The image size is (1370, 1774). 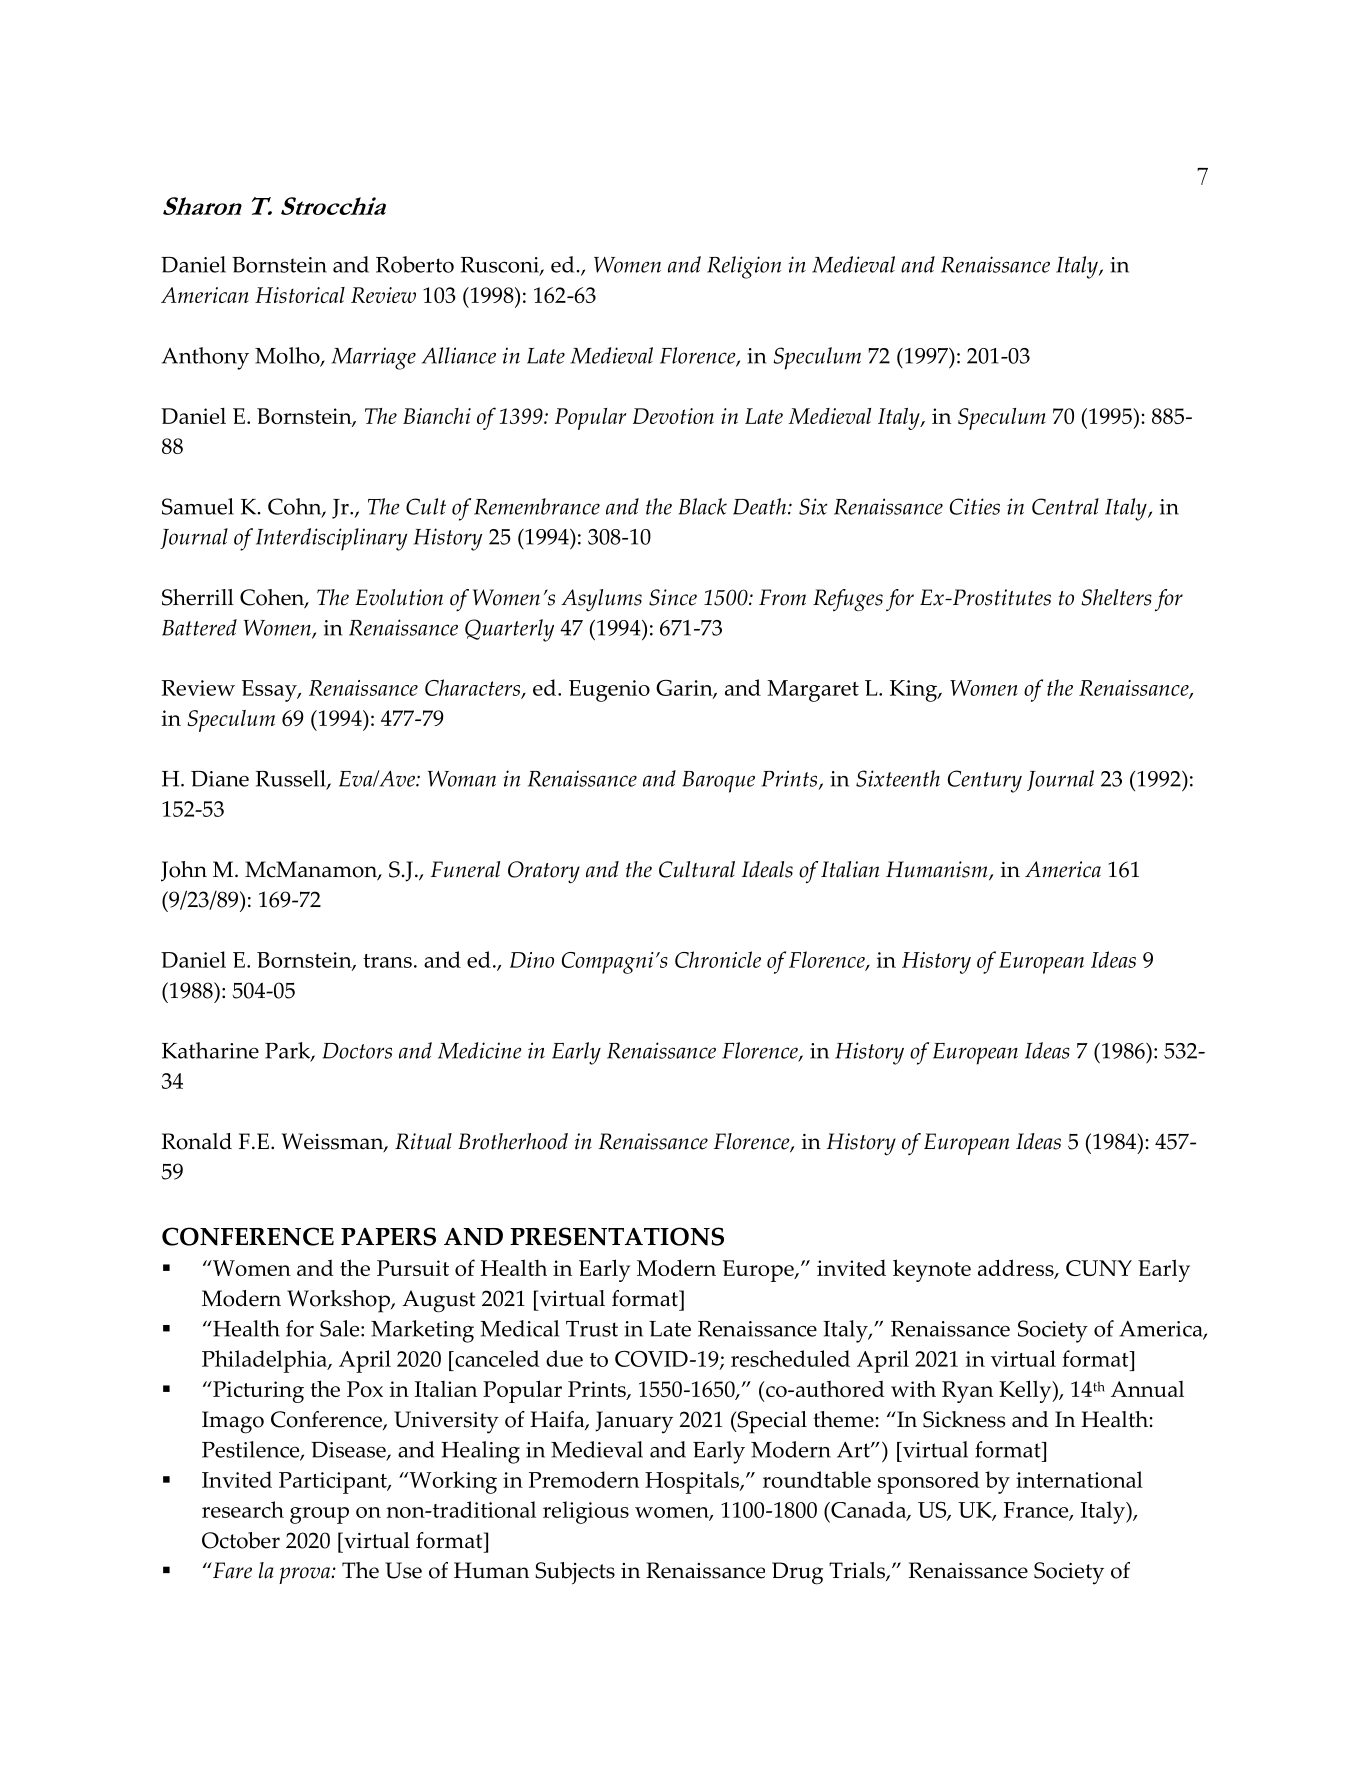 I want to click on CUNY, so click(x=1099, y=1268).
